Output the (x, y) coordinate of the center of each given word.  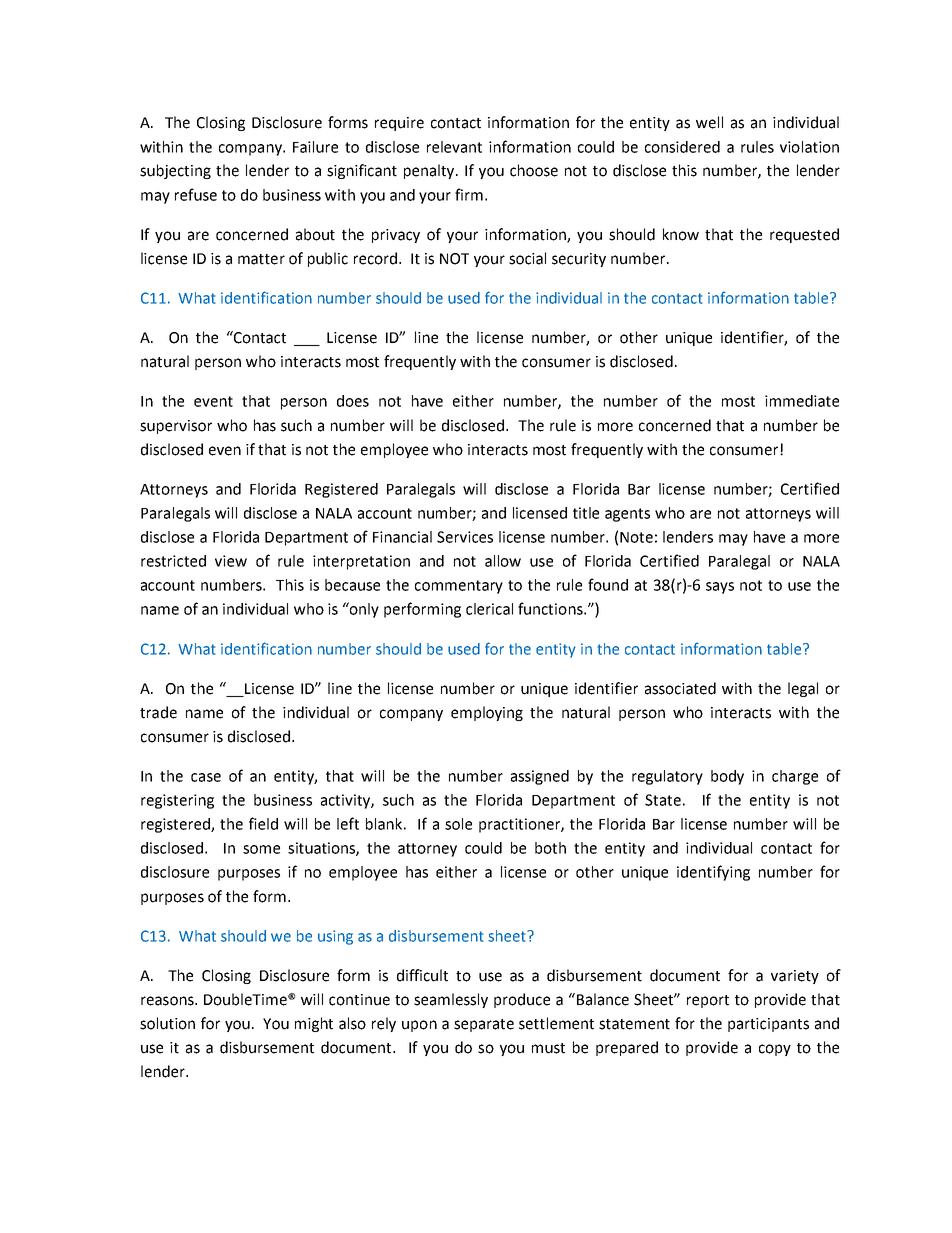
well (709, 122)
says (720, 588)
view (231, 561)
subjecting (175, 171)
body (727, 777)
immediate (802, 401)
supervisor (176, 427)
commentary (459, 587)
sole (458, 824)
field (263, 823)
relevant (454, 147)
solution (167, 1023)
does (353, 401)
